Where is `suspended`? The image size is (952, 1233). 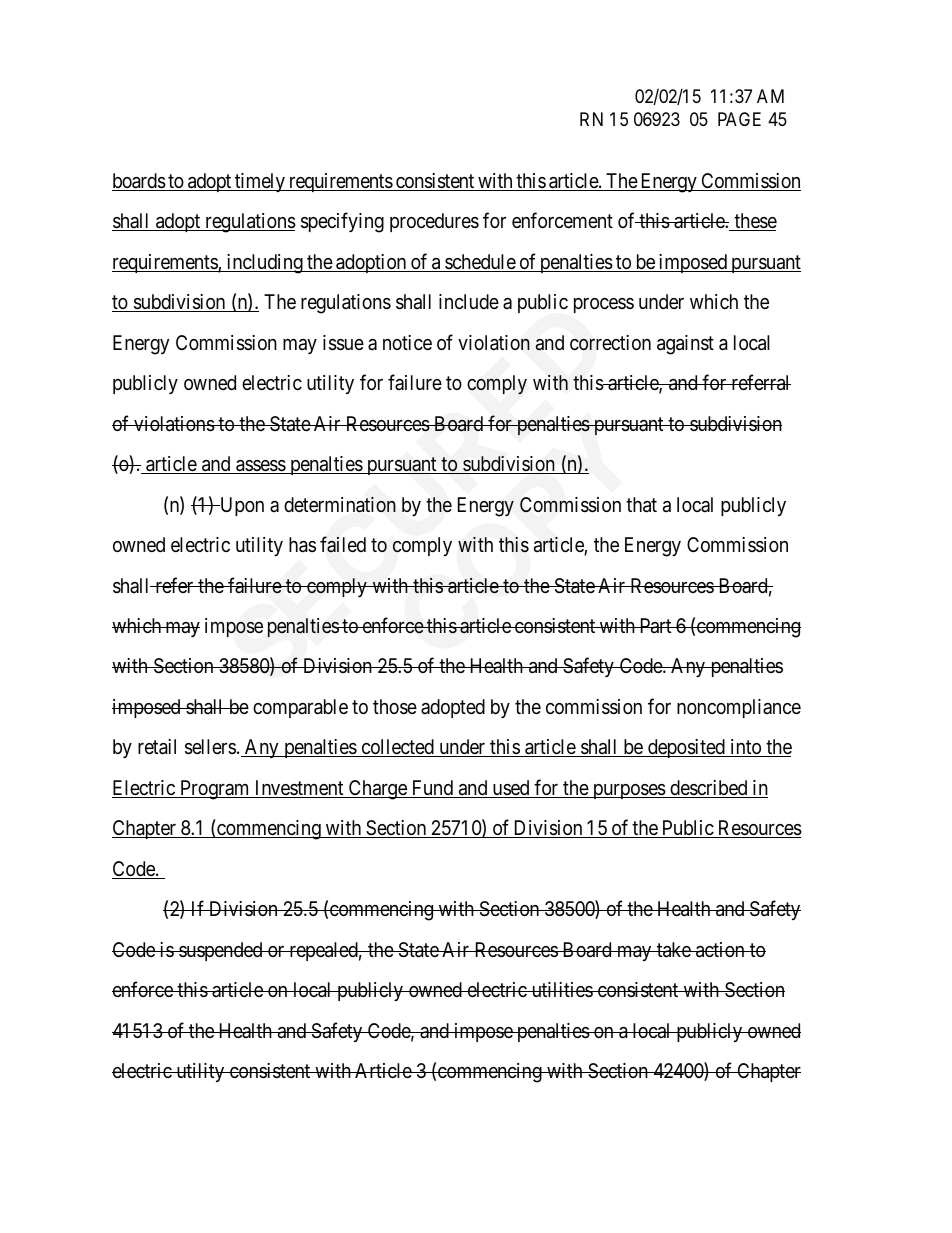 suspended is located at coordinates (221, 951).
